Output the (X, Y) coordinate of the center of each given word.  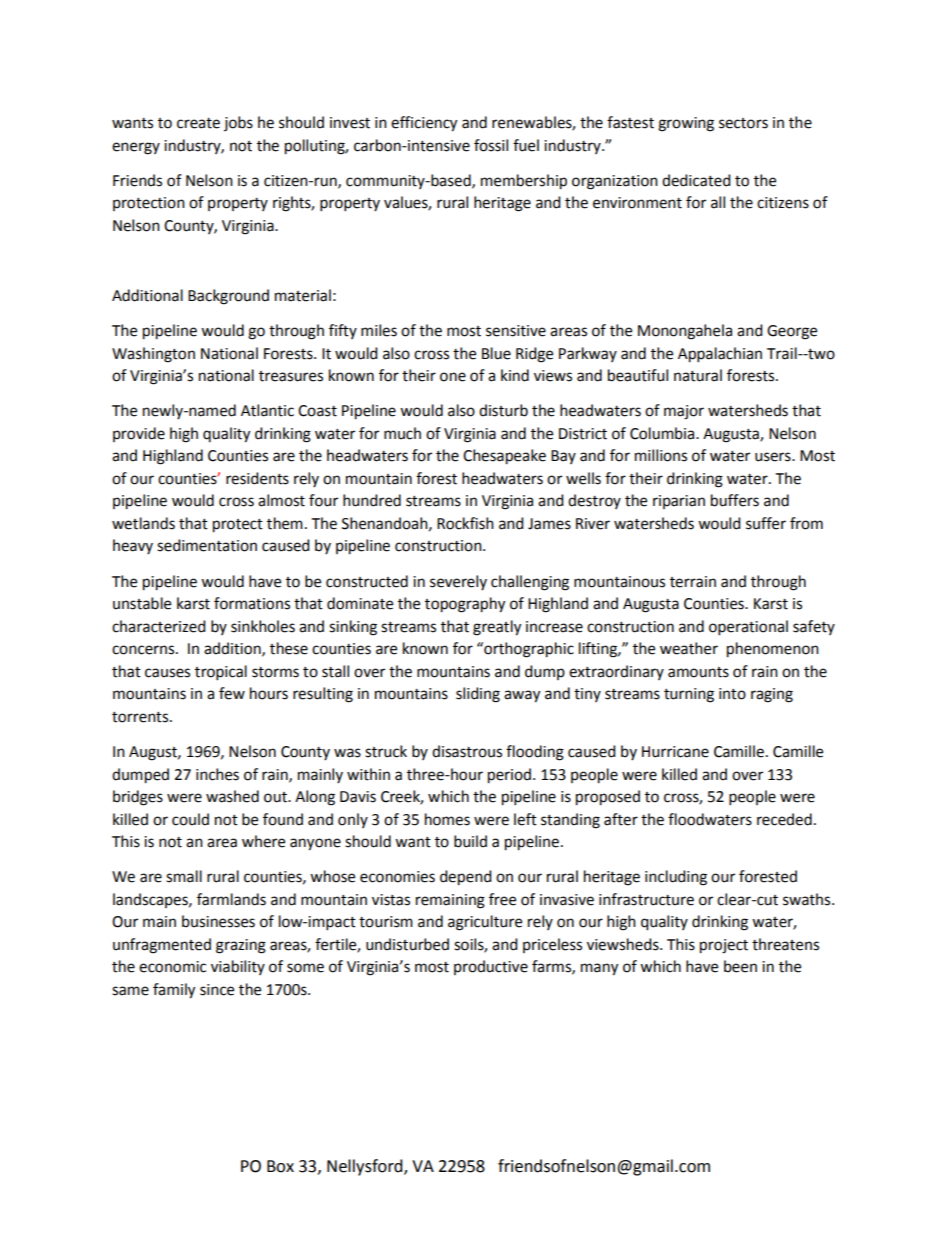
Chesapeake (504, 457)
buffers (735, 500)
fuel (526, 145)
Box (280, 1166)
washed (232, 796)
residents (257, 478)
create (198, 123)
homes (447, 819)
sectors (743, 123)
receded (784, 819)
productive (491, 967)
